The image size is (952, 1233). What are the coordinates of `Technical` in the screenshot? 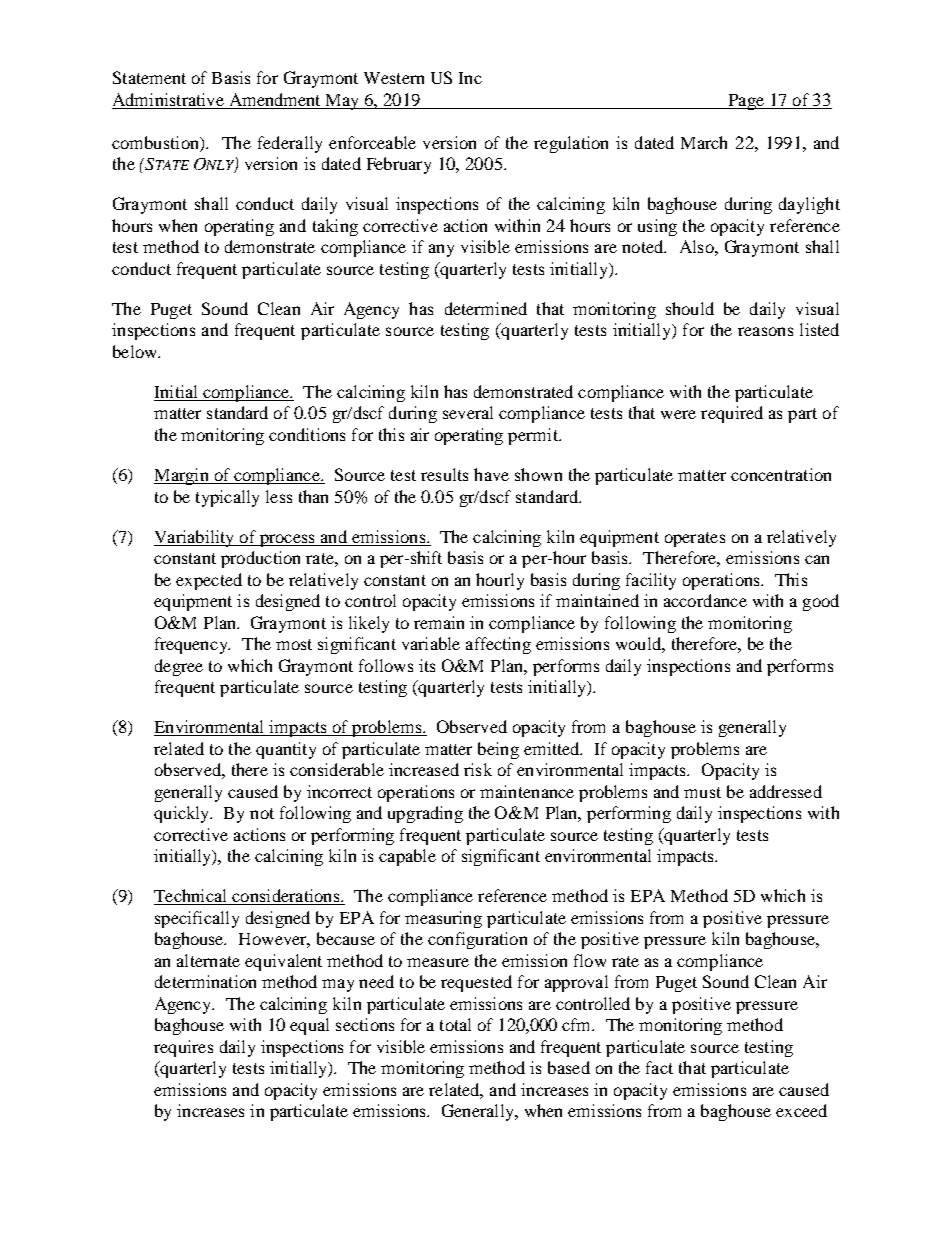 It's located at (191, 897).
